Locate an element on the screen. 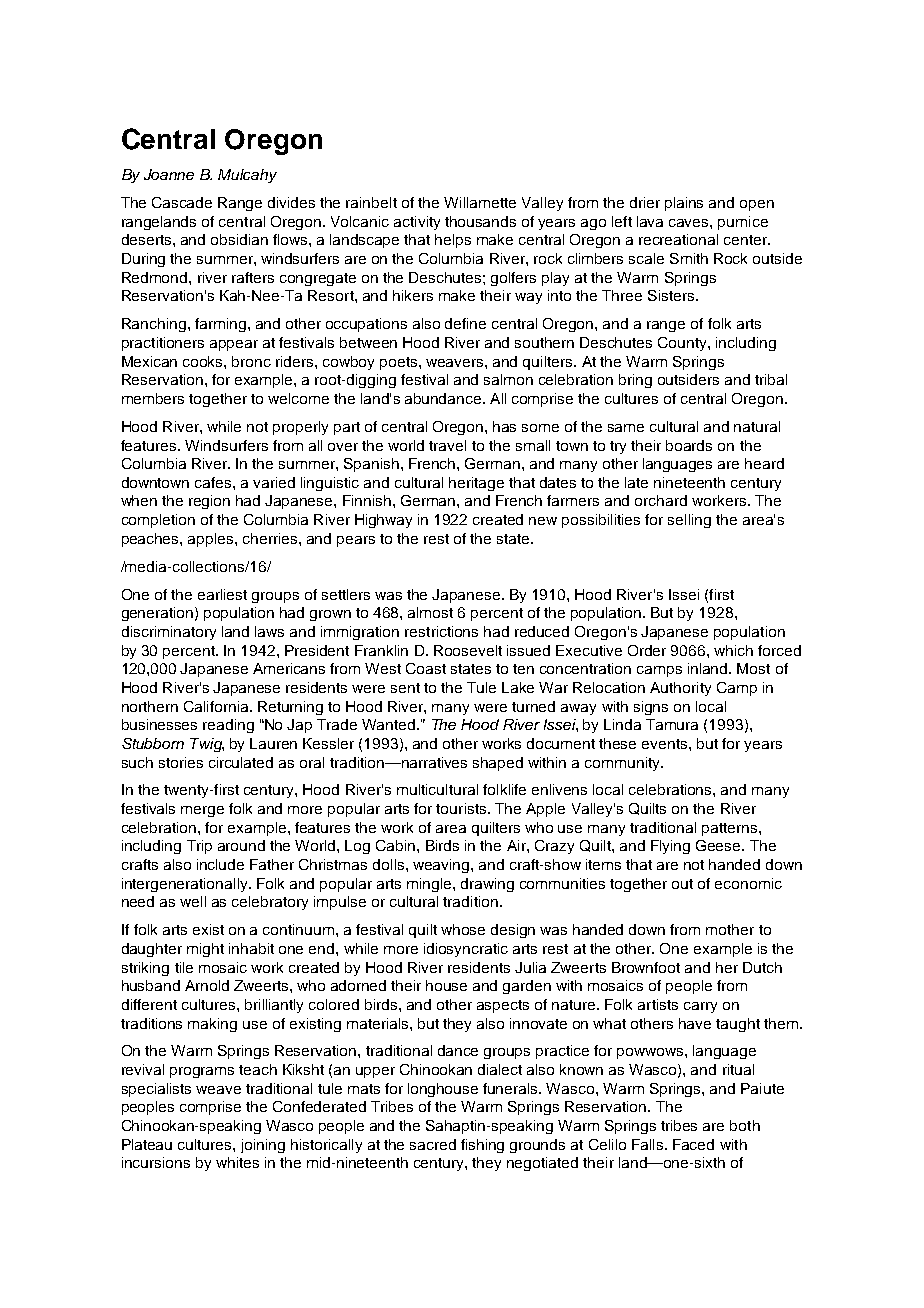  plains is located at coordinates (684, 204).
